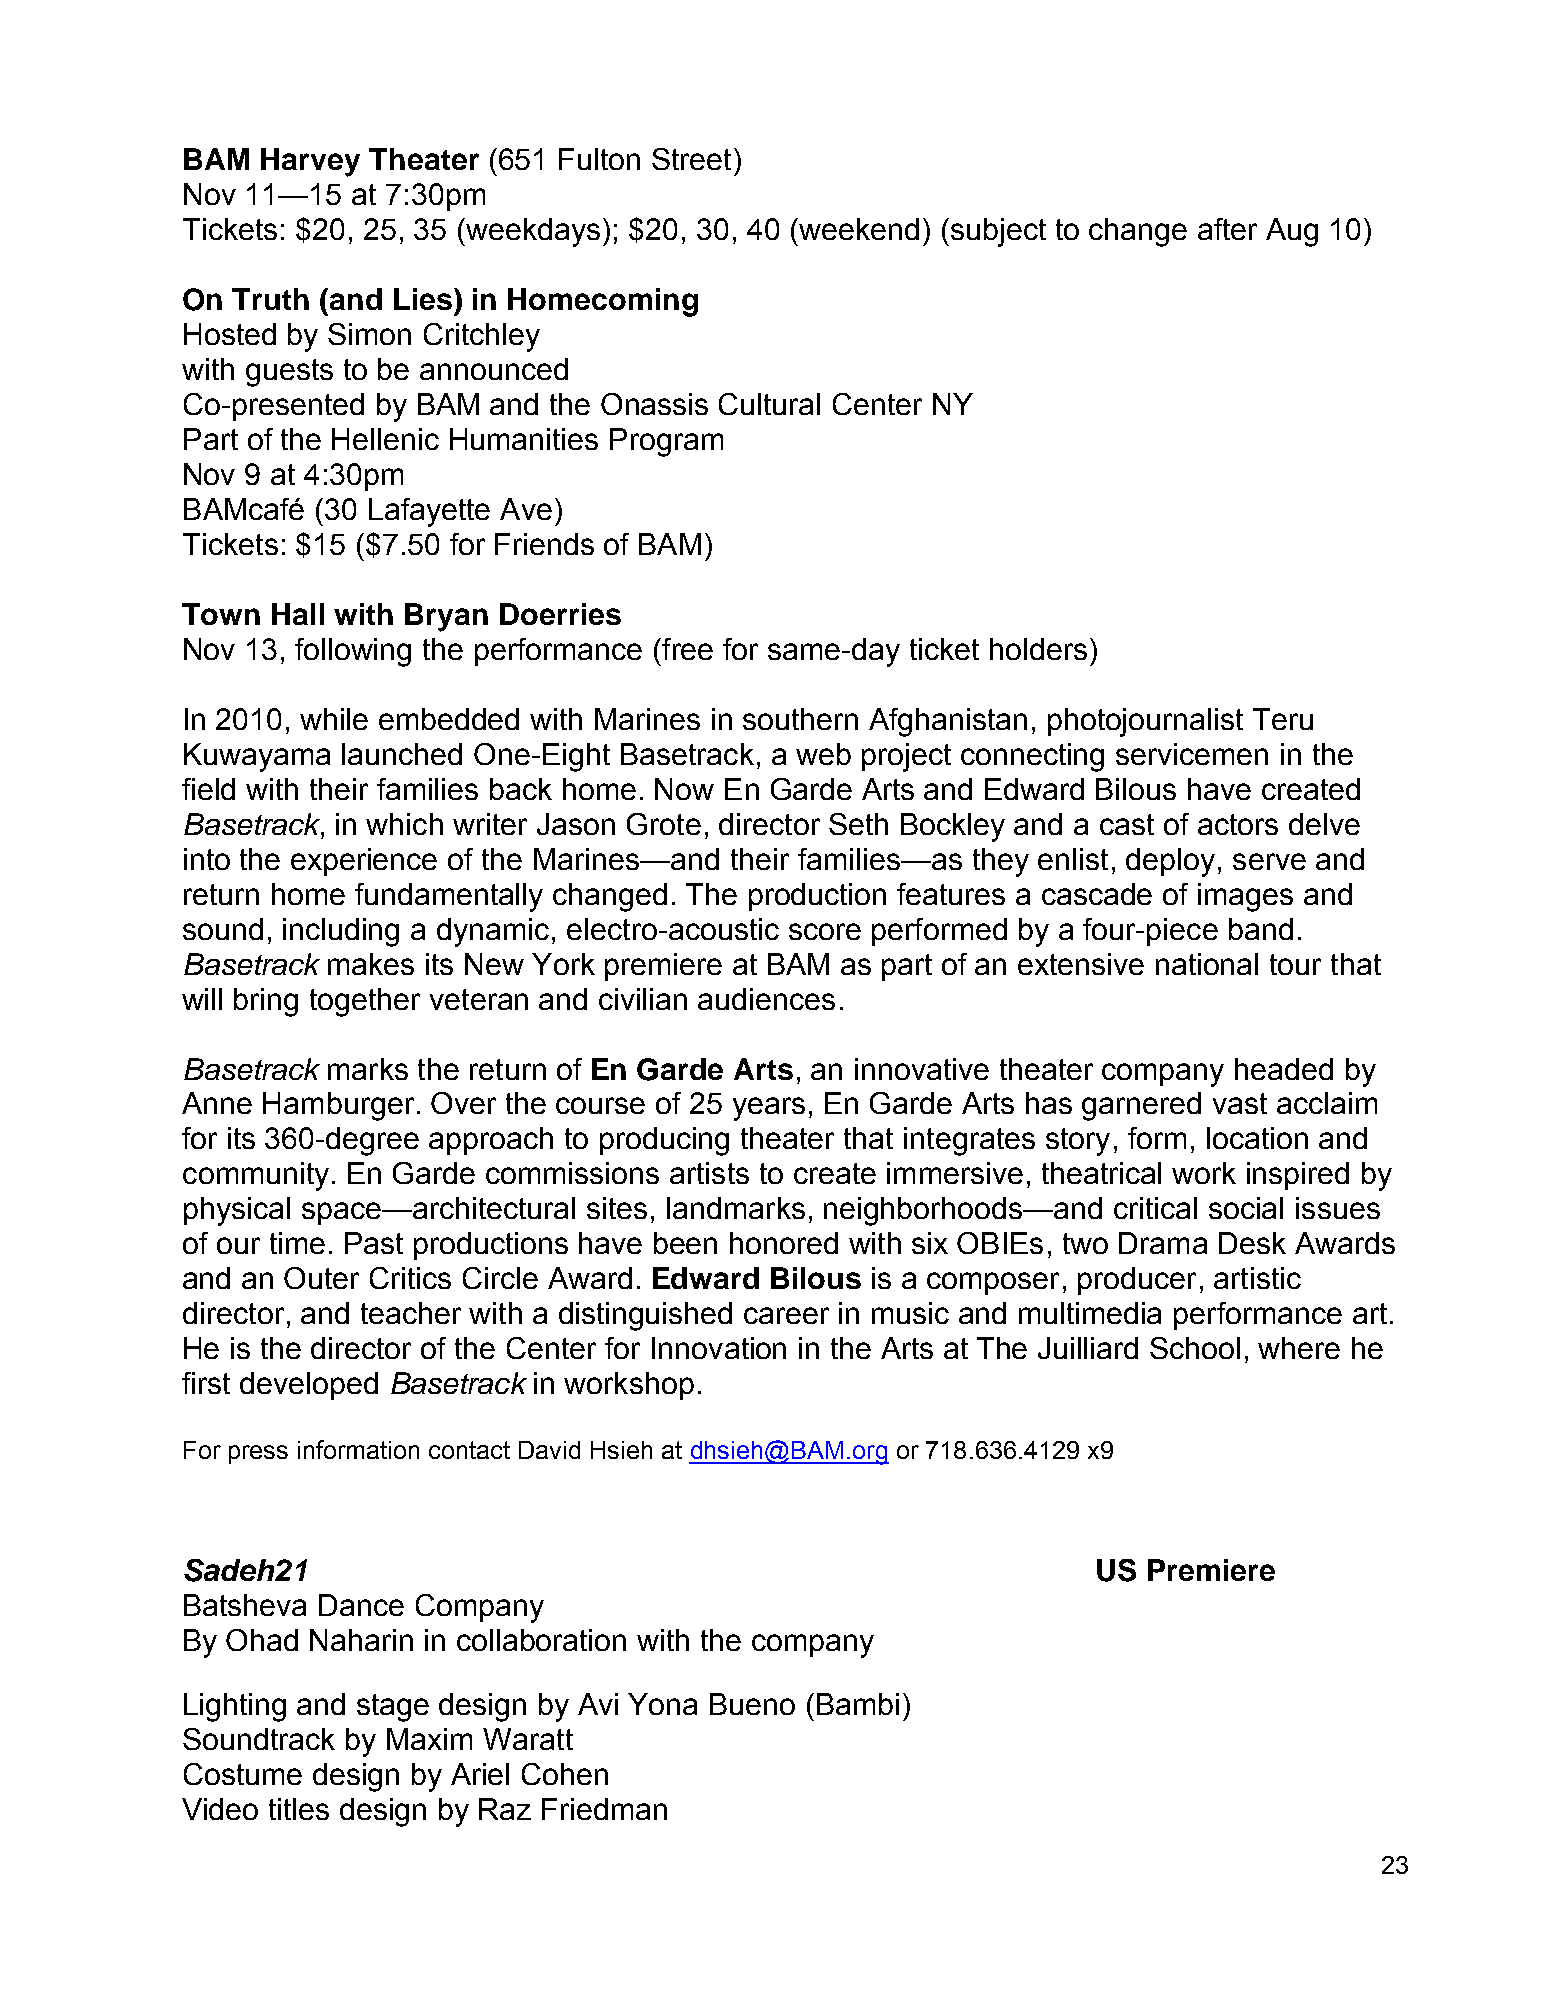 Image resolution: width=1551 pixels, height=2007 pixels. Describe the element at coordinates (310, 162) in the screenshot. I see `Harvey` at that location.
